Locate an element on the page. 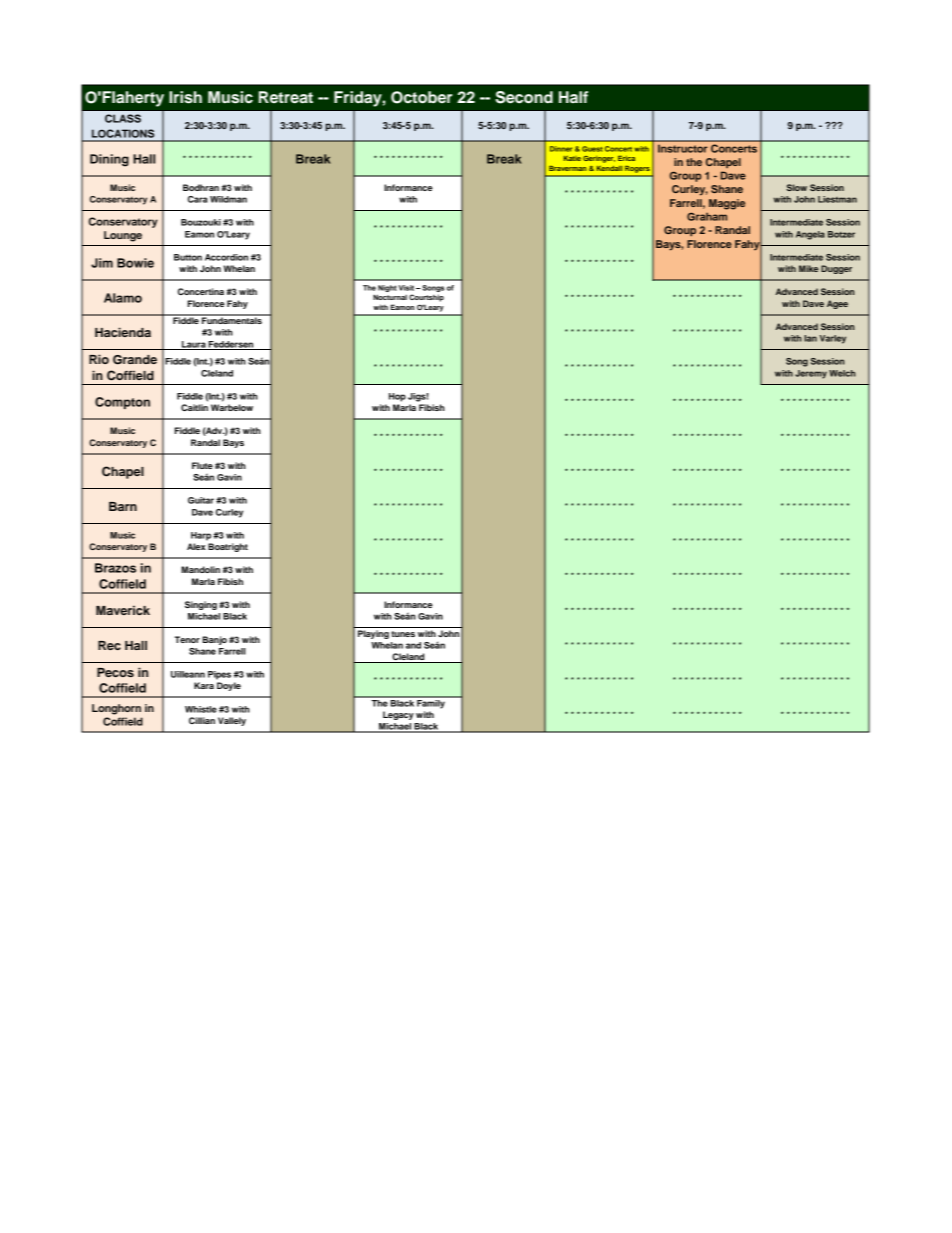  Kara is located at coordinates (204, 685).
